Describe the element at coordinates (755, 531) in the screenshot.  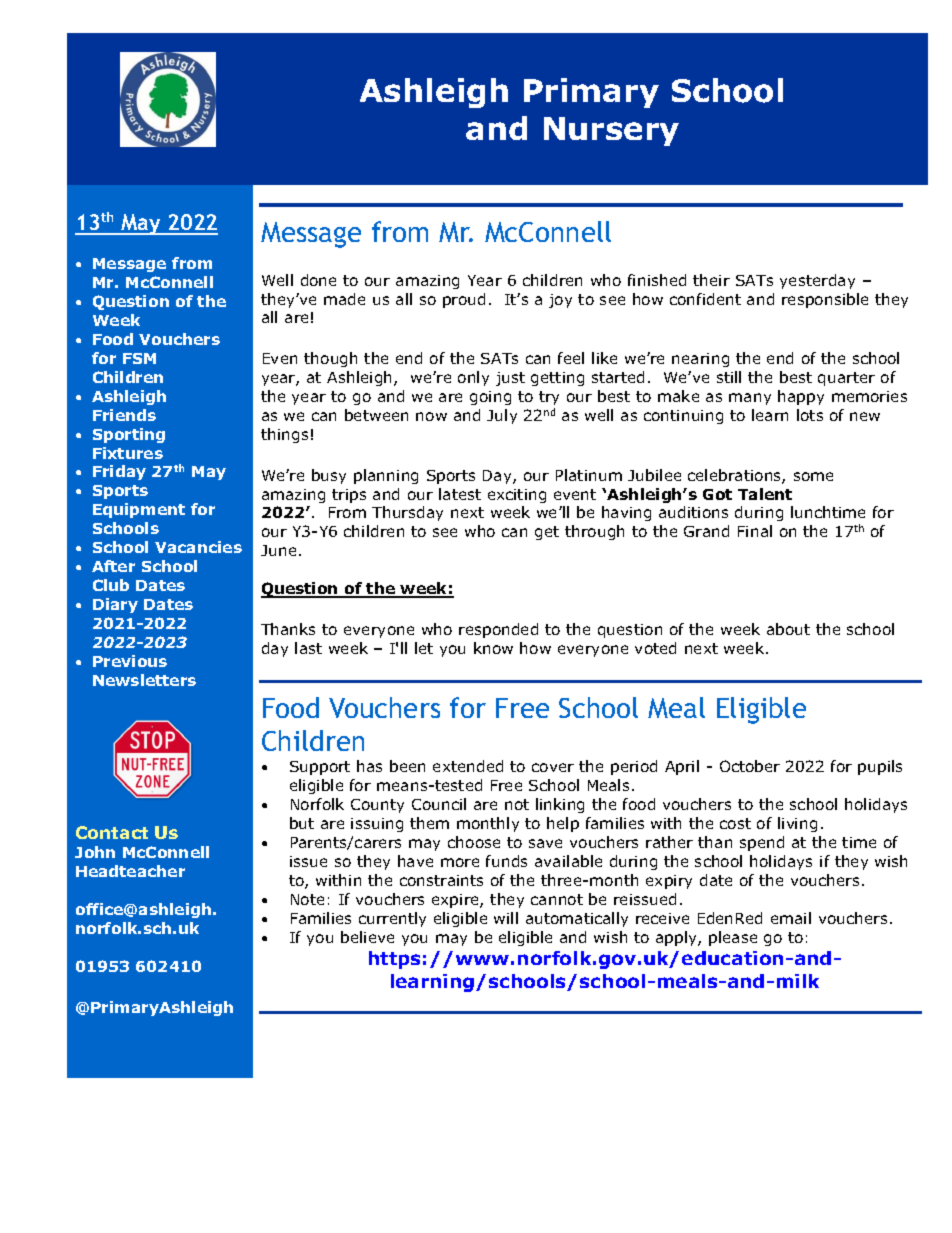
I see `Final` at that location.
